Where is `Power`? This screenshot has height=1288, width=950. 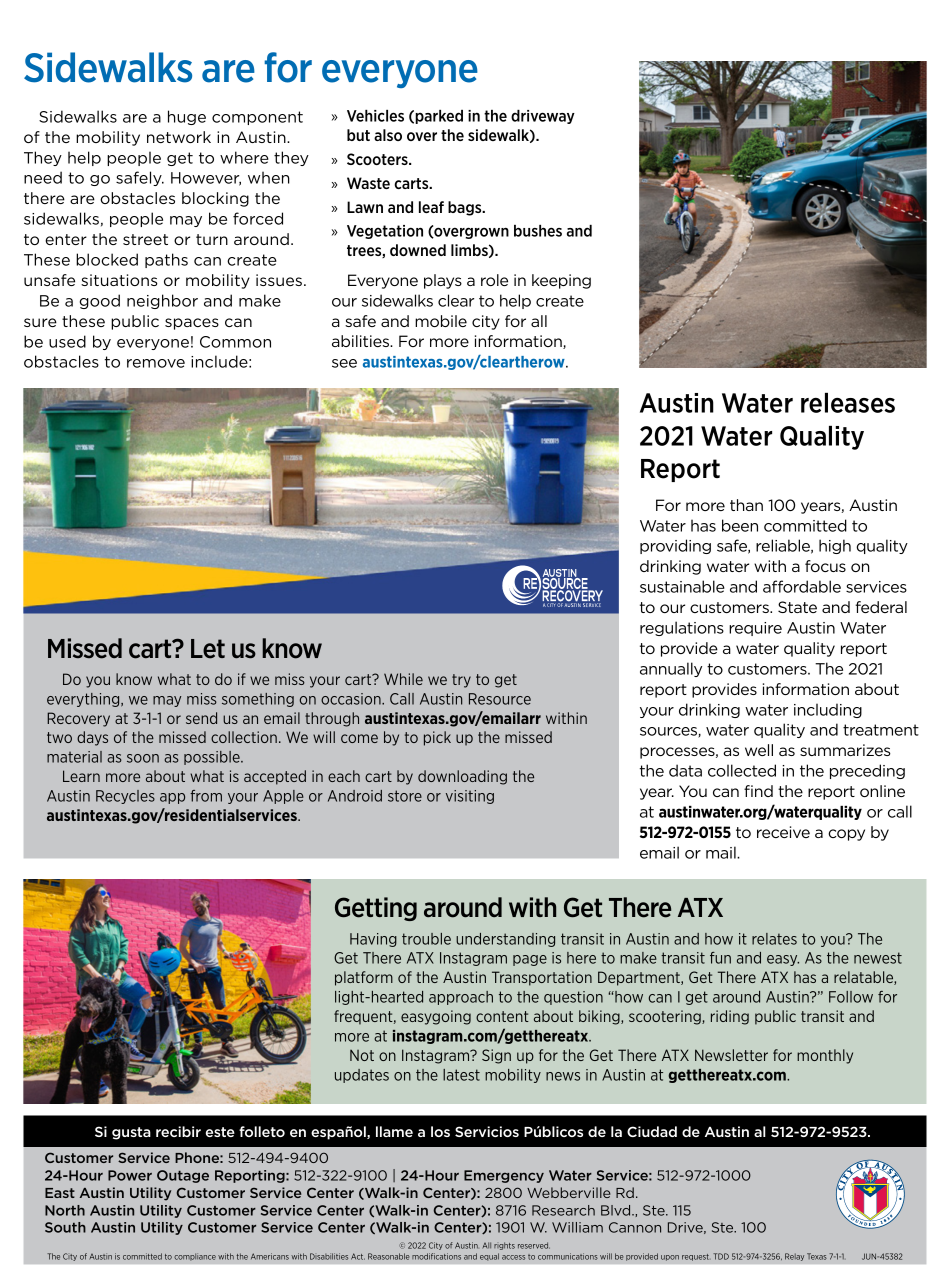 Power is located at coordinates (130, 1175).
